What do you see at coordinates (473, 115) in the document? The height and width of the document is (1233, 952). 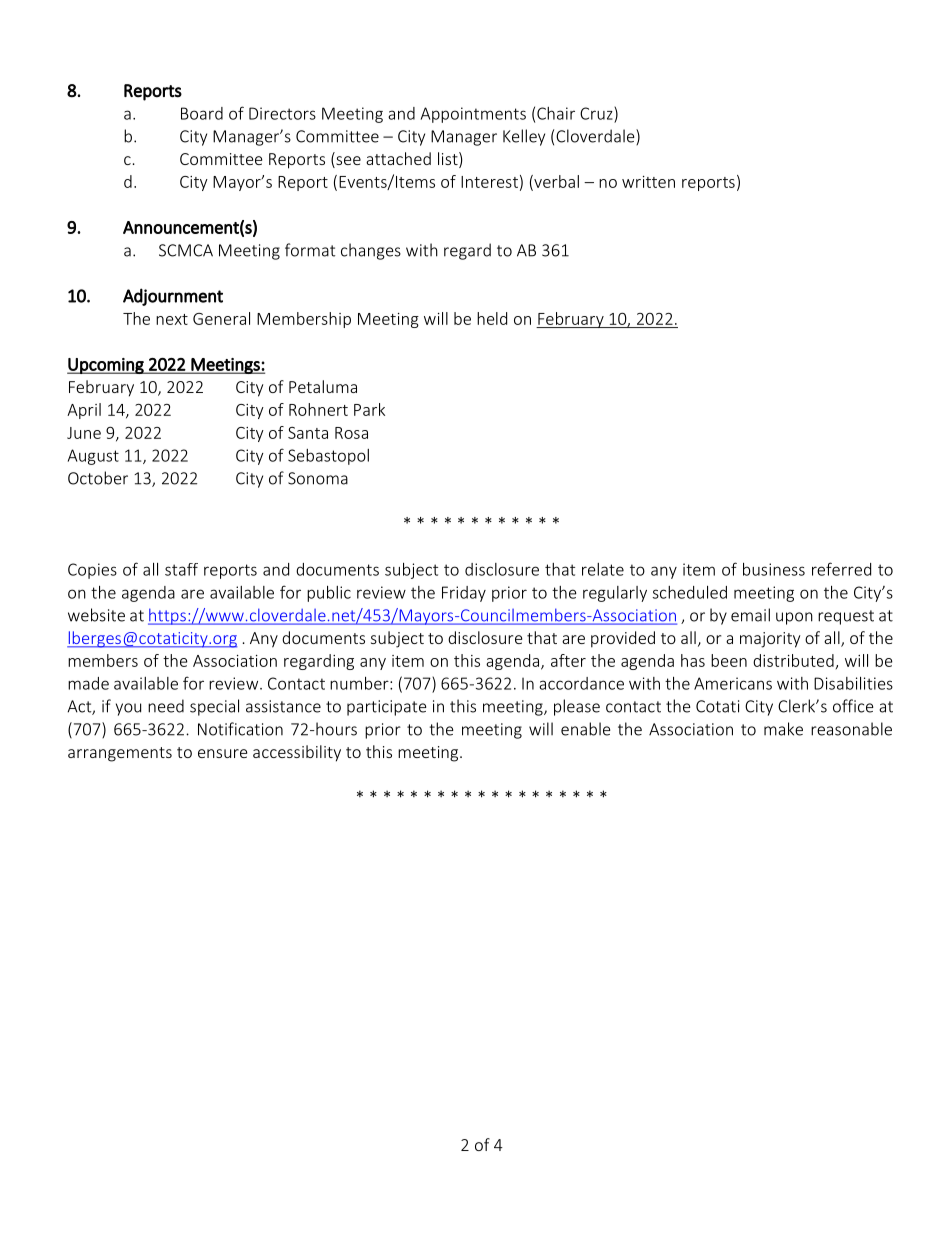 I see `Appointments` at bounding box center [473, 115].
